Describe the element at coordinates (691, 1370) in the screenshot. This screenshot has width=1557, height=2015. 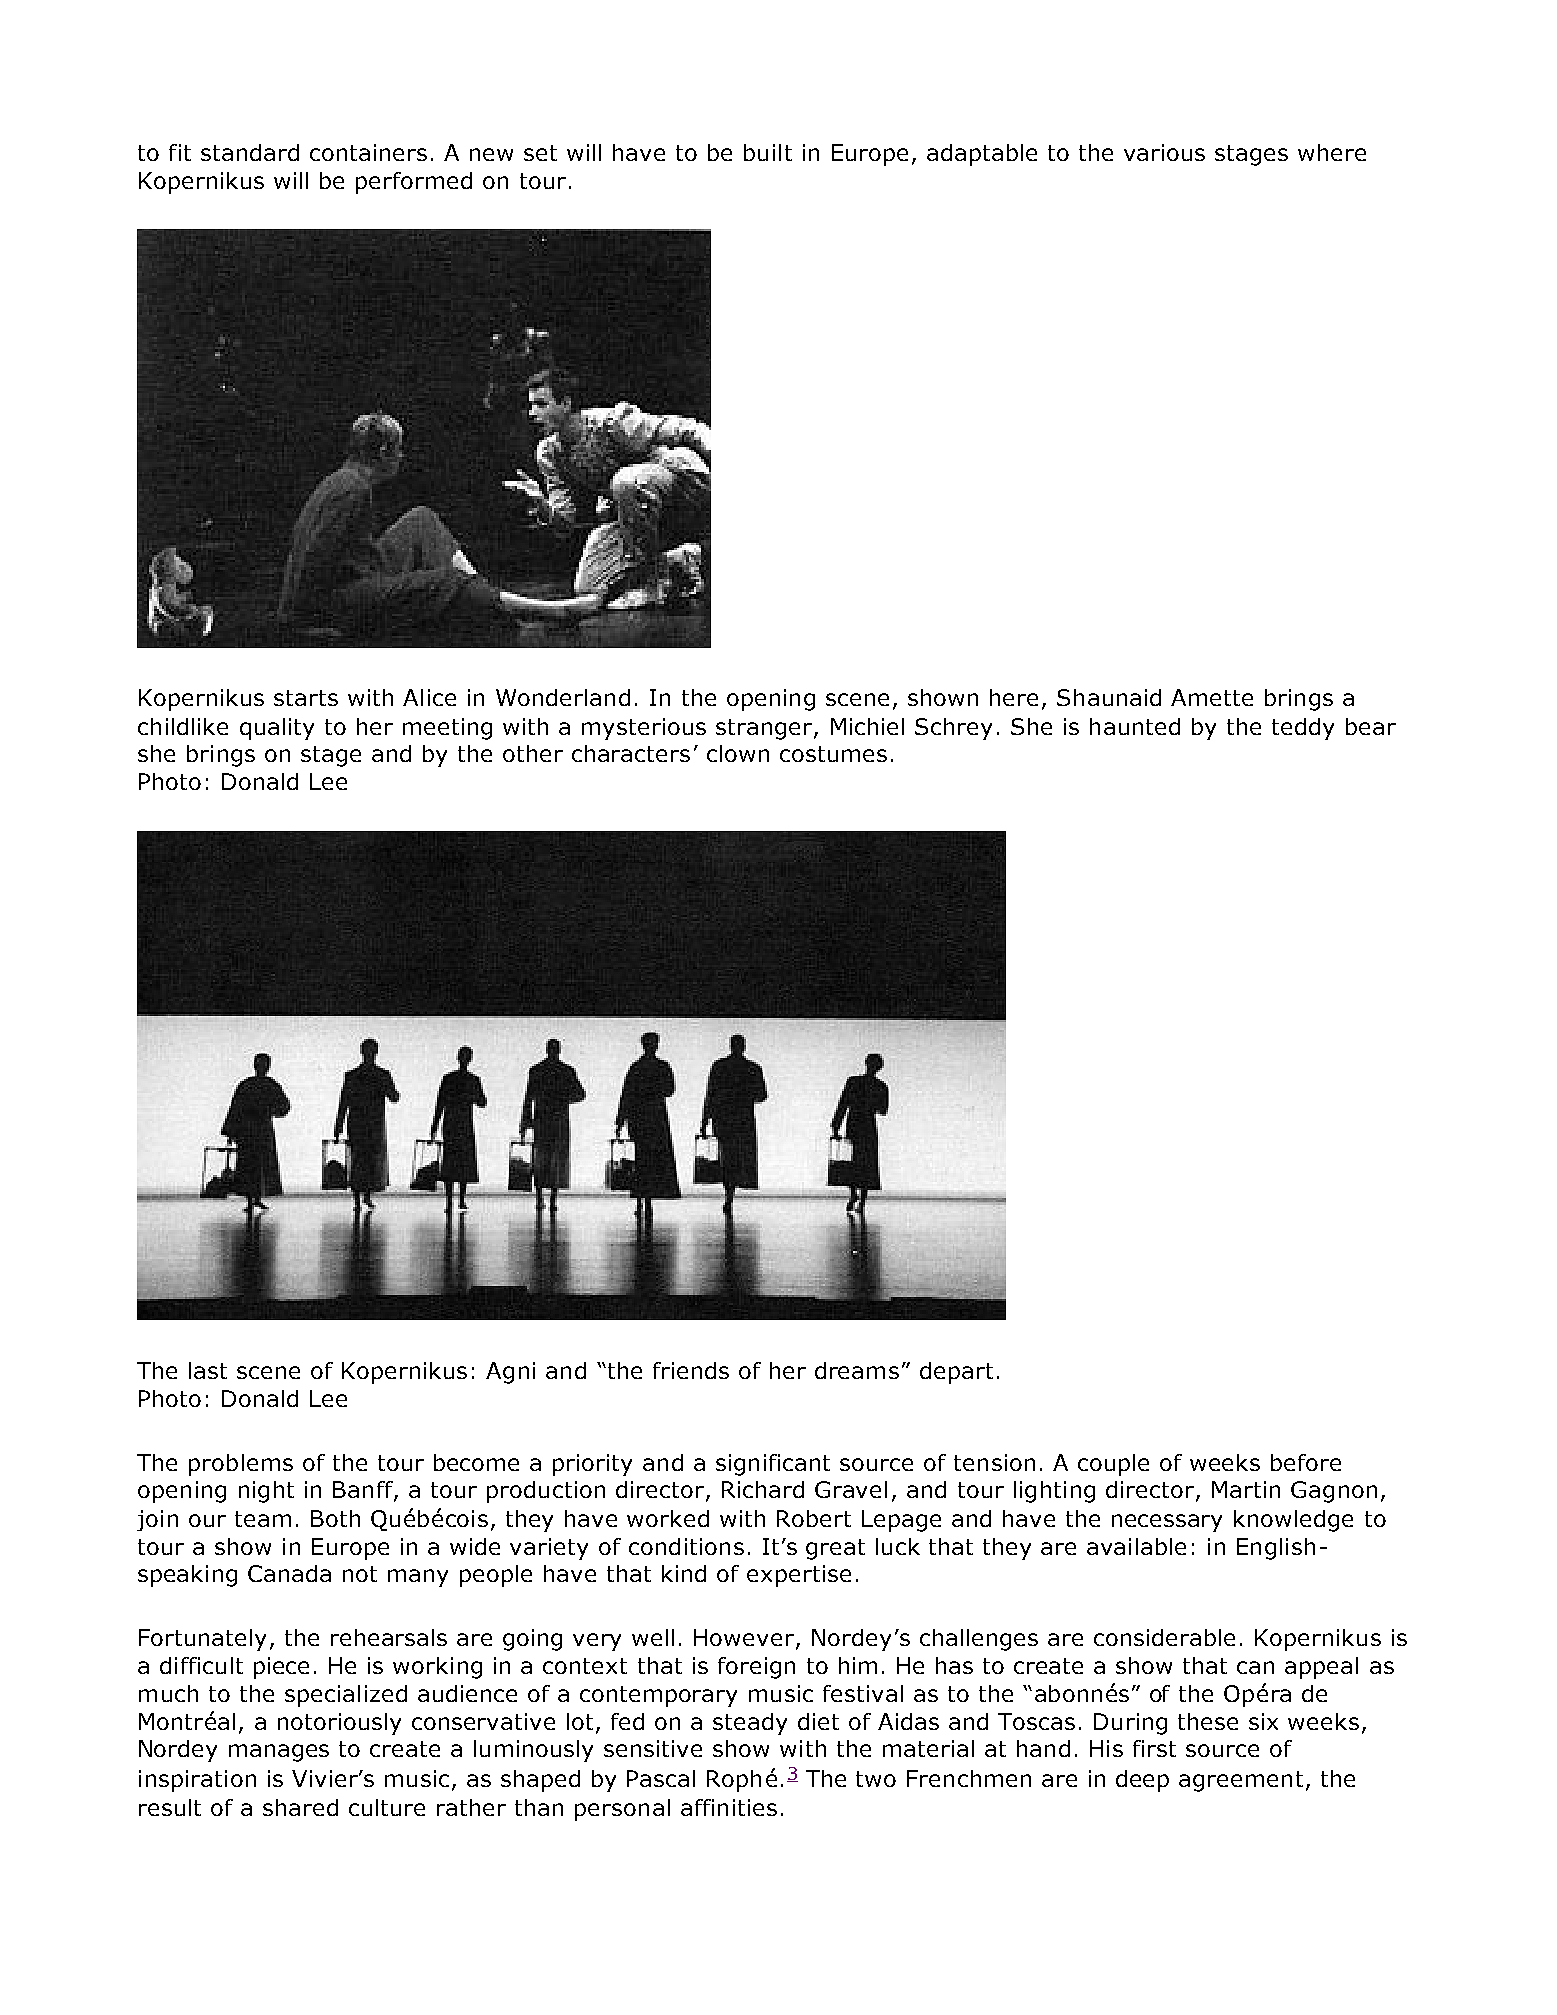
I see `friends` at that location.
